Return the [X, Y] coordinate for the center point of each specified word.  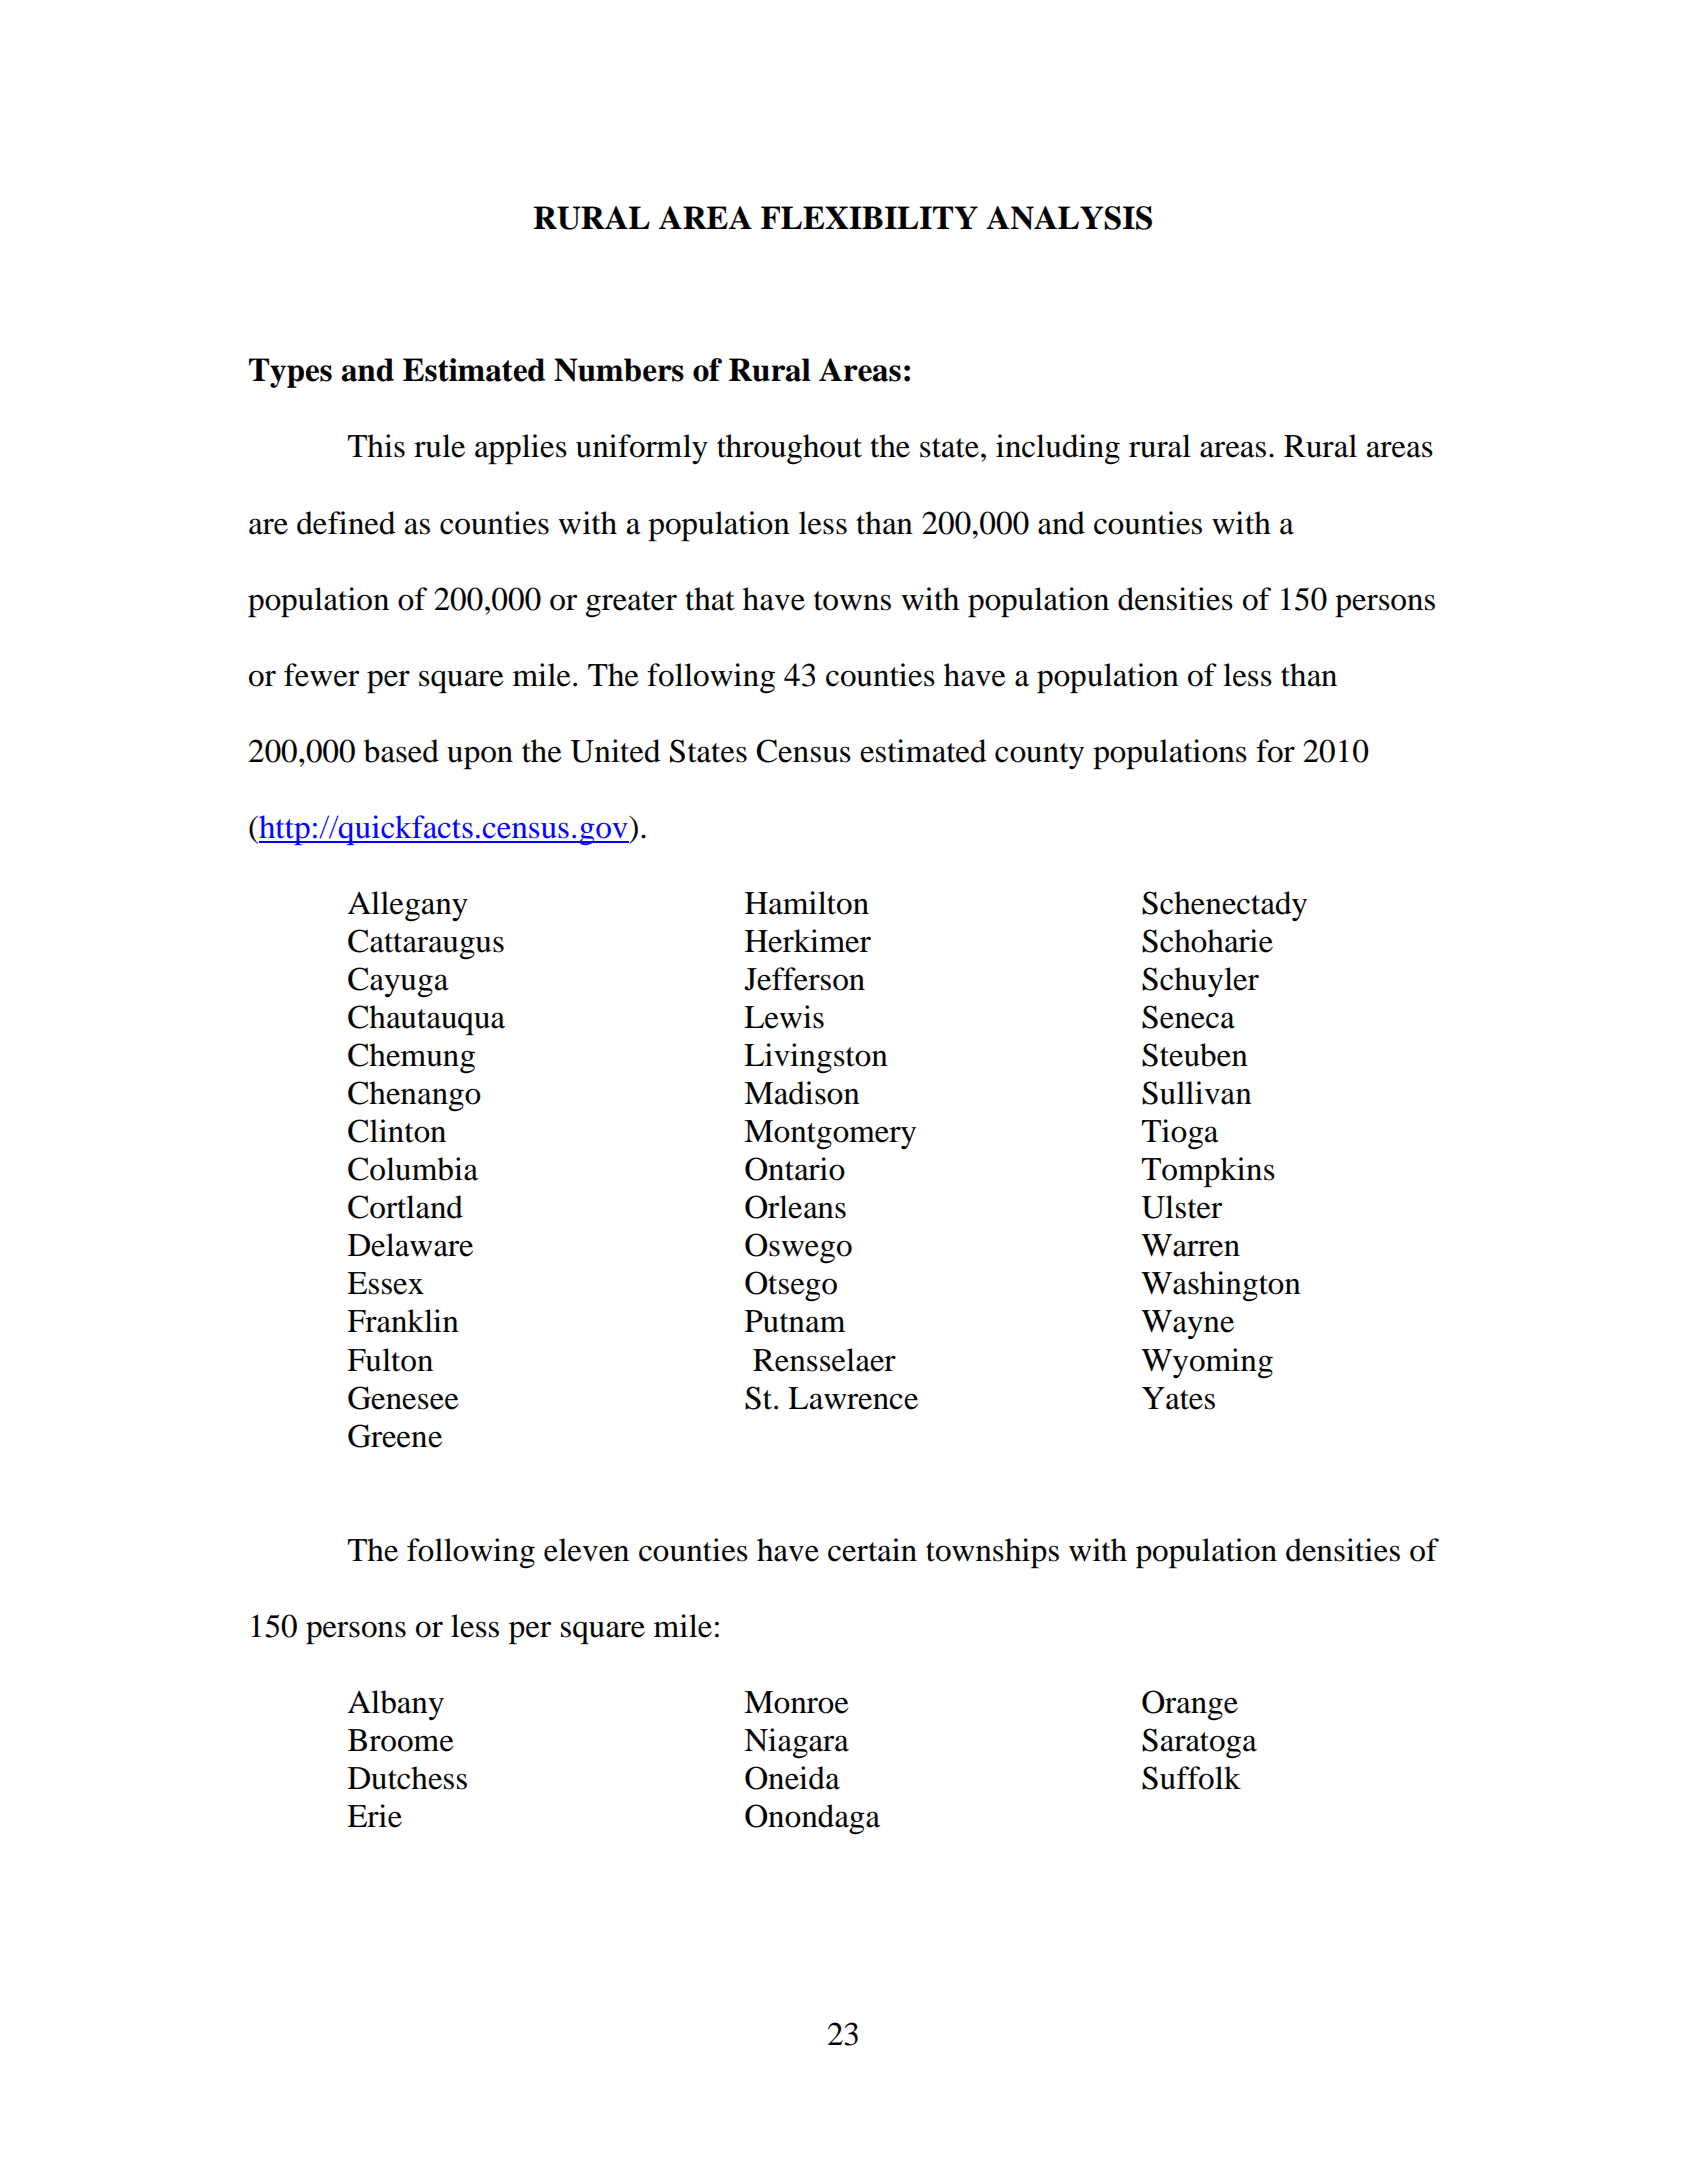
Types [290, 373]
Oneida [792, 1778]
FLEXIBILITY [869, 217]
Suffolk [1191, 1778]
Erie [374, 1816]
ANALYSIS [1069, 218]
